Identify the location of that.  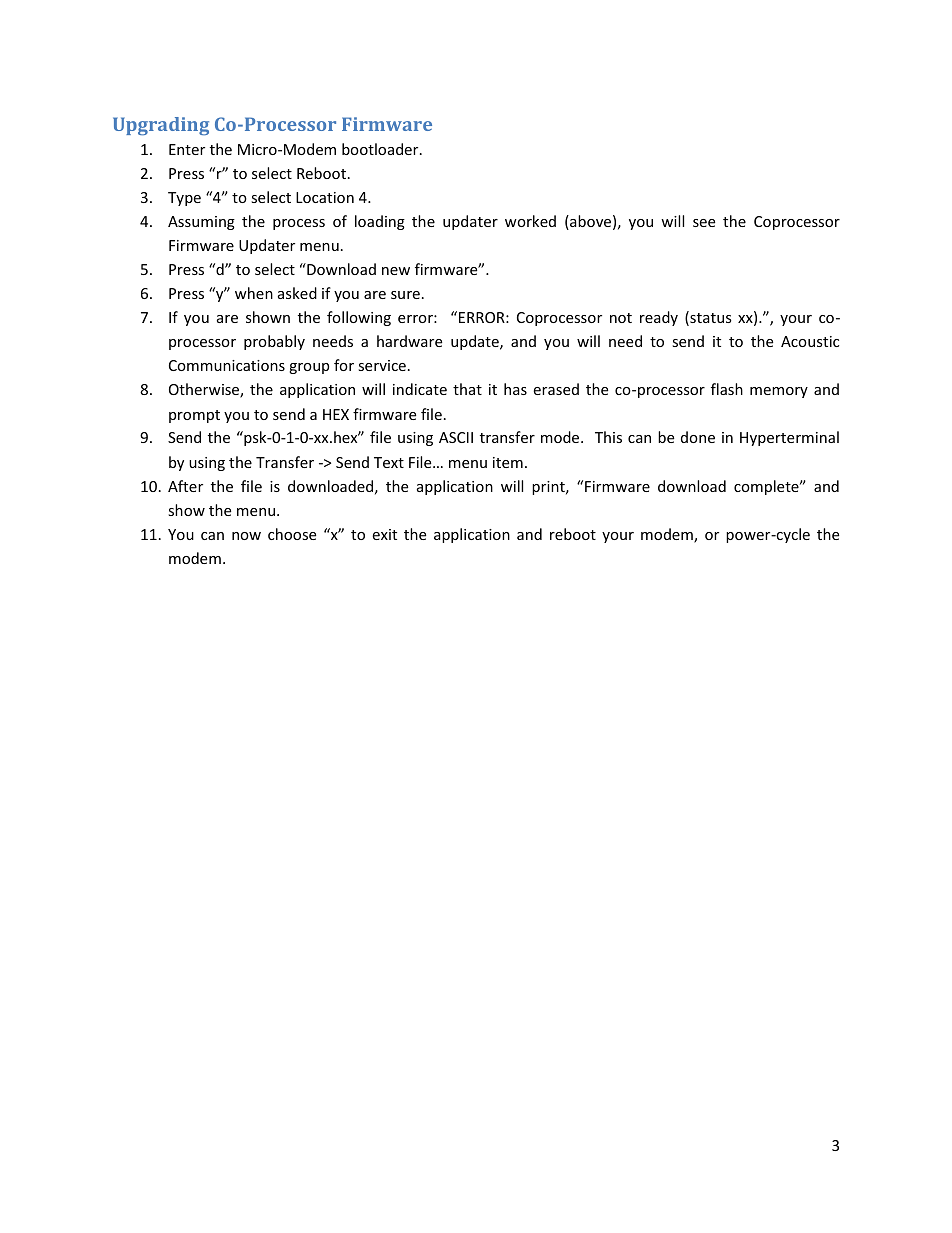
(467, 389).
